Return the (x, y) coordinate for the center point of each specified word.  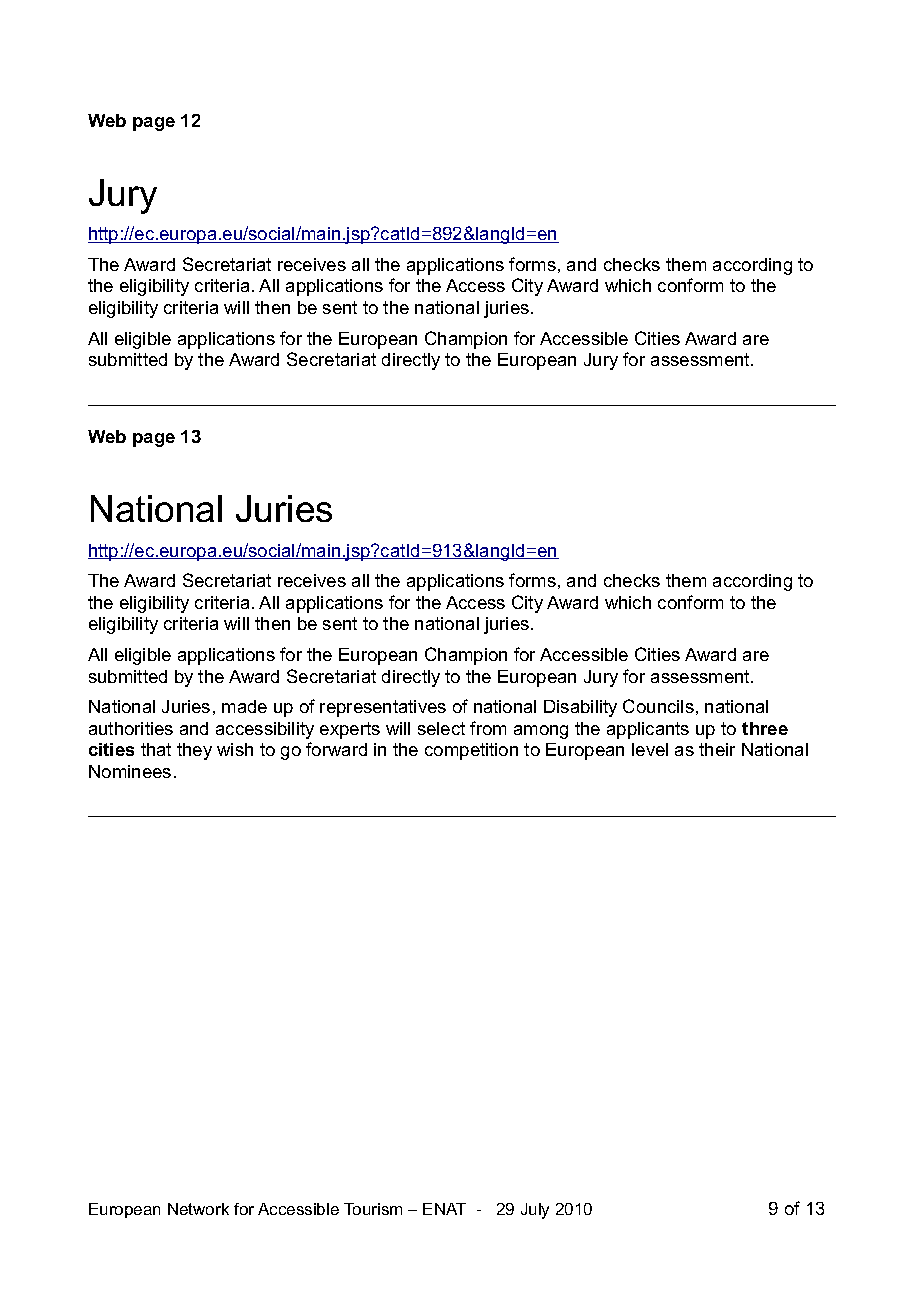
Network (198, 1209)
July (535, 1211)
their (717, 749)
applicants (648, 730)
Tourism (373, 1209)
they (194, 751)
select (441, 728)
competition (471, 751)
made (244, 706)
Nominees (130, 771)
